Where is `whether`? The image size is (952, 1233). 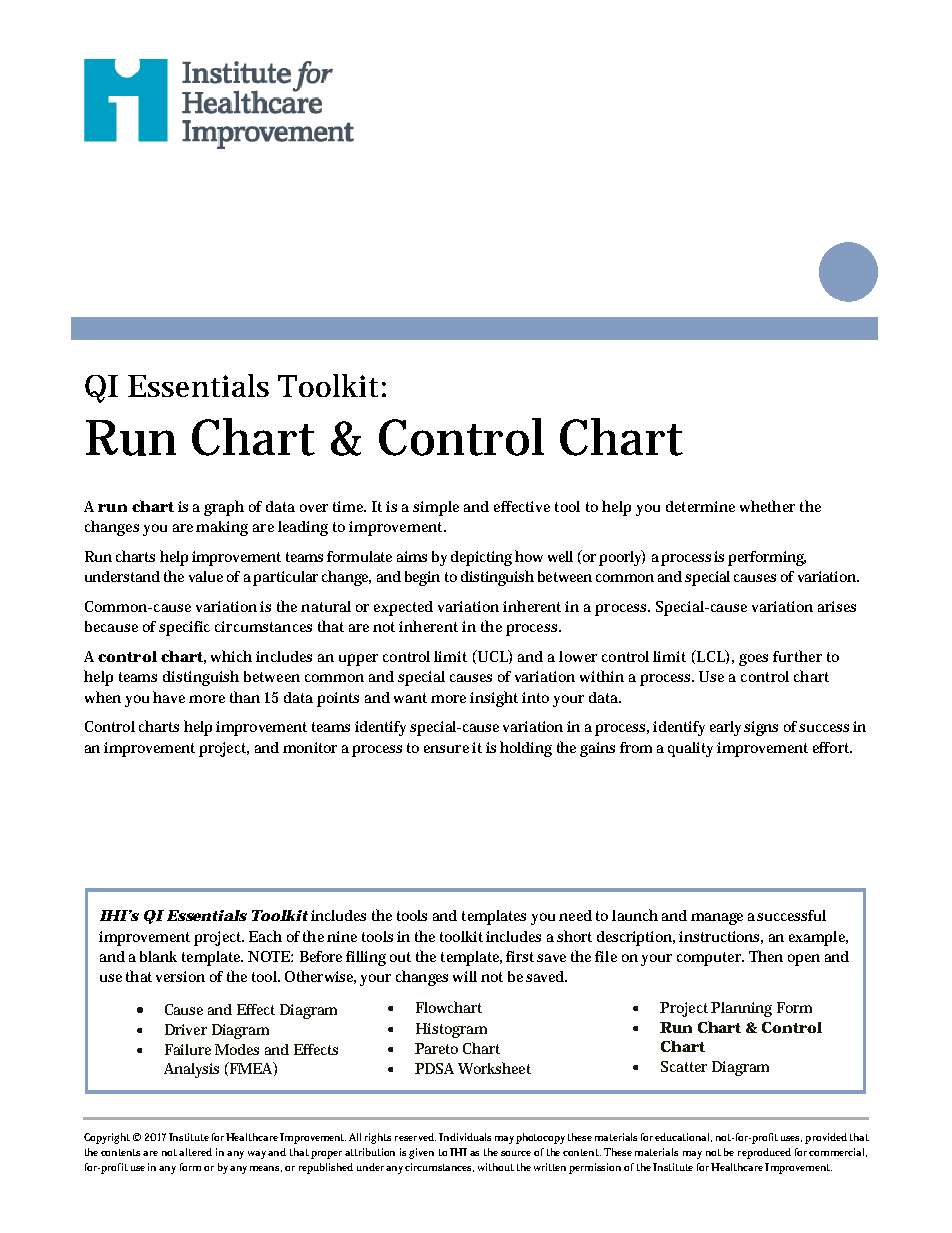 whether is located at coordinates (767, 506).
